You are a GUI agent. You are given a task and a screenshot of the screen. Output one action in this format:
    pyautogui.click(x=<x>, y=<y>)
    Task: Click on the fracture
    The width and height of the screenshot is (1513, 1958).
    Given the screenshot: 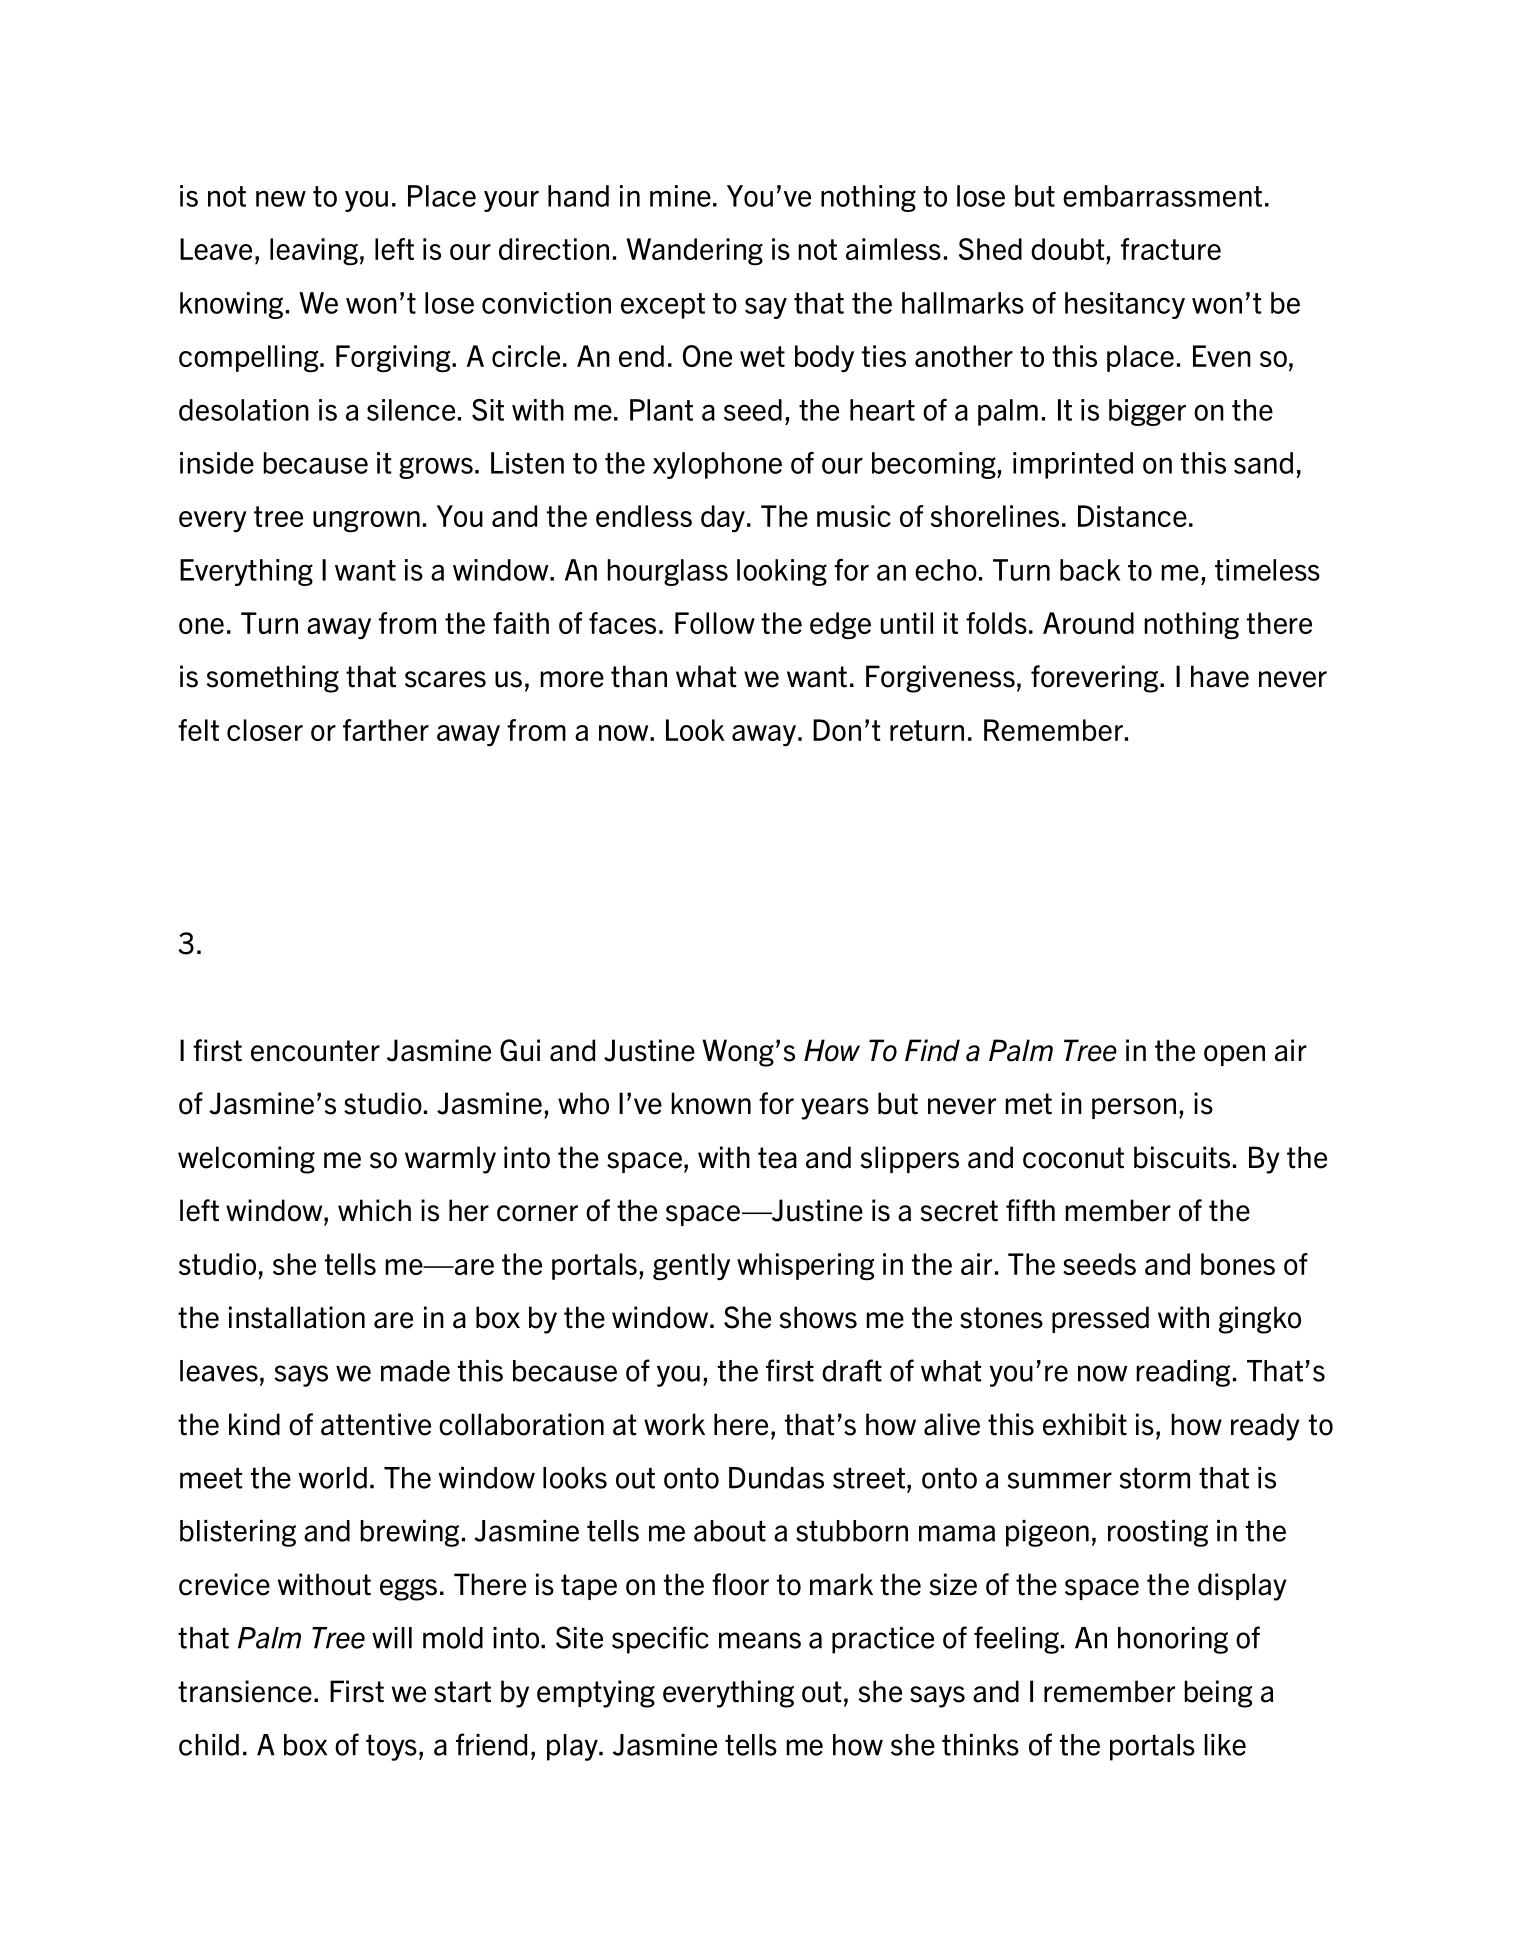 What is the action you would take?
    pyautogui.click(x=1171, y=249)
